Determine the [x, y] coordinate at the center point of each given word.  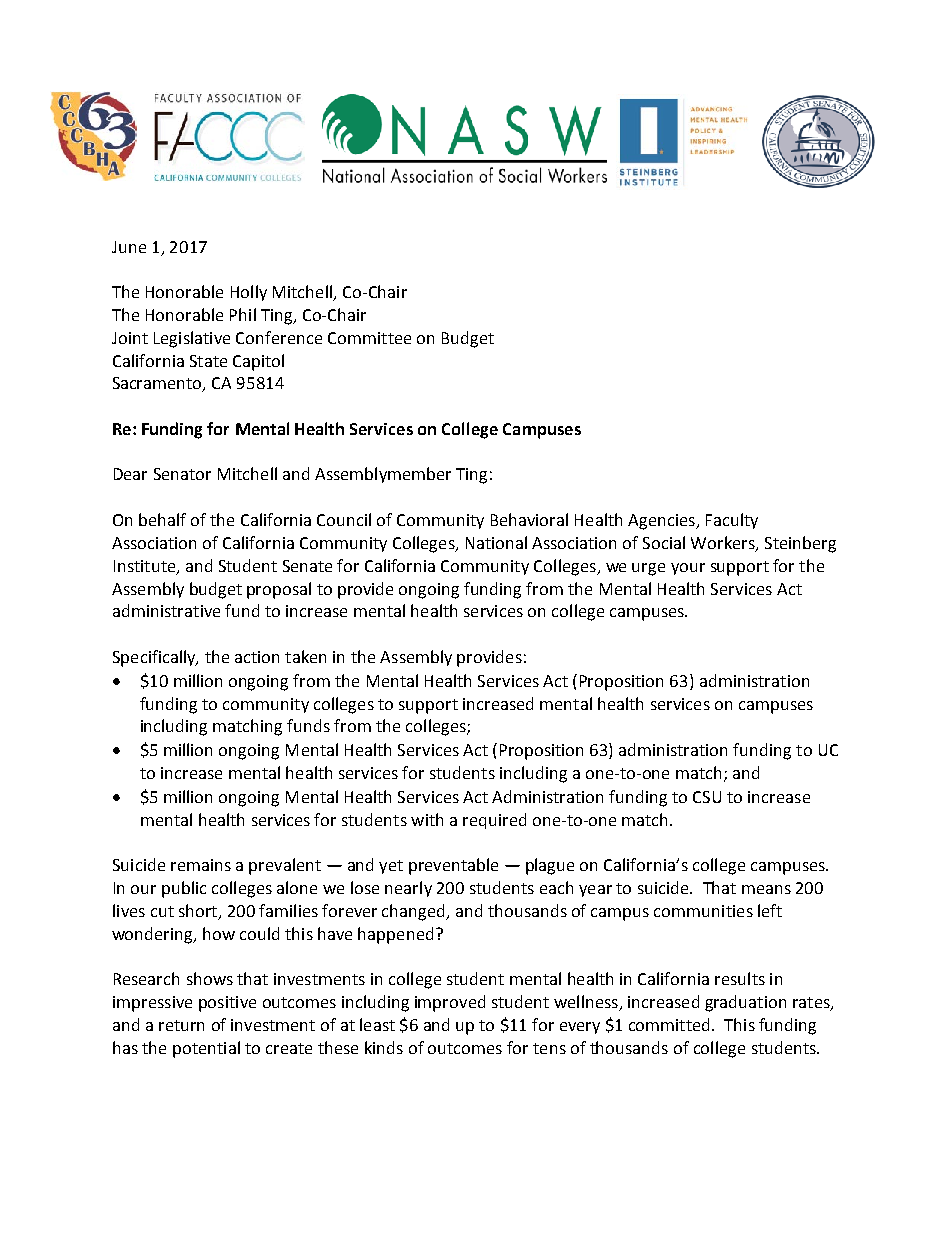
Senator [182, 474]
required [494, 821]
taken [305, 656]
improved [450, 1003]
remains [201, 865]
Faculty [732, 521]
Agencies [662, 522]
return [181, 1025]
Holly [249, 293]
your [688, 569]
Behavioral [529, 519]
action [257, 657]
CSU [707, 797]
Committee [369, 338]
